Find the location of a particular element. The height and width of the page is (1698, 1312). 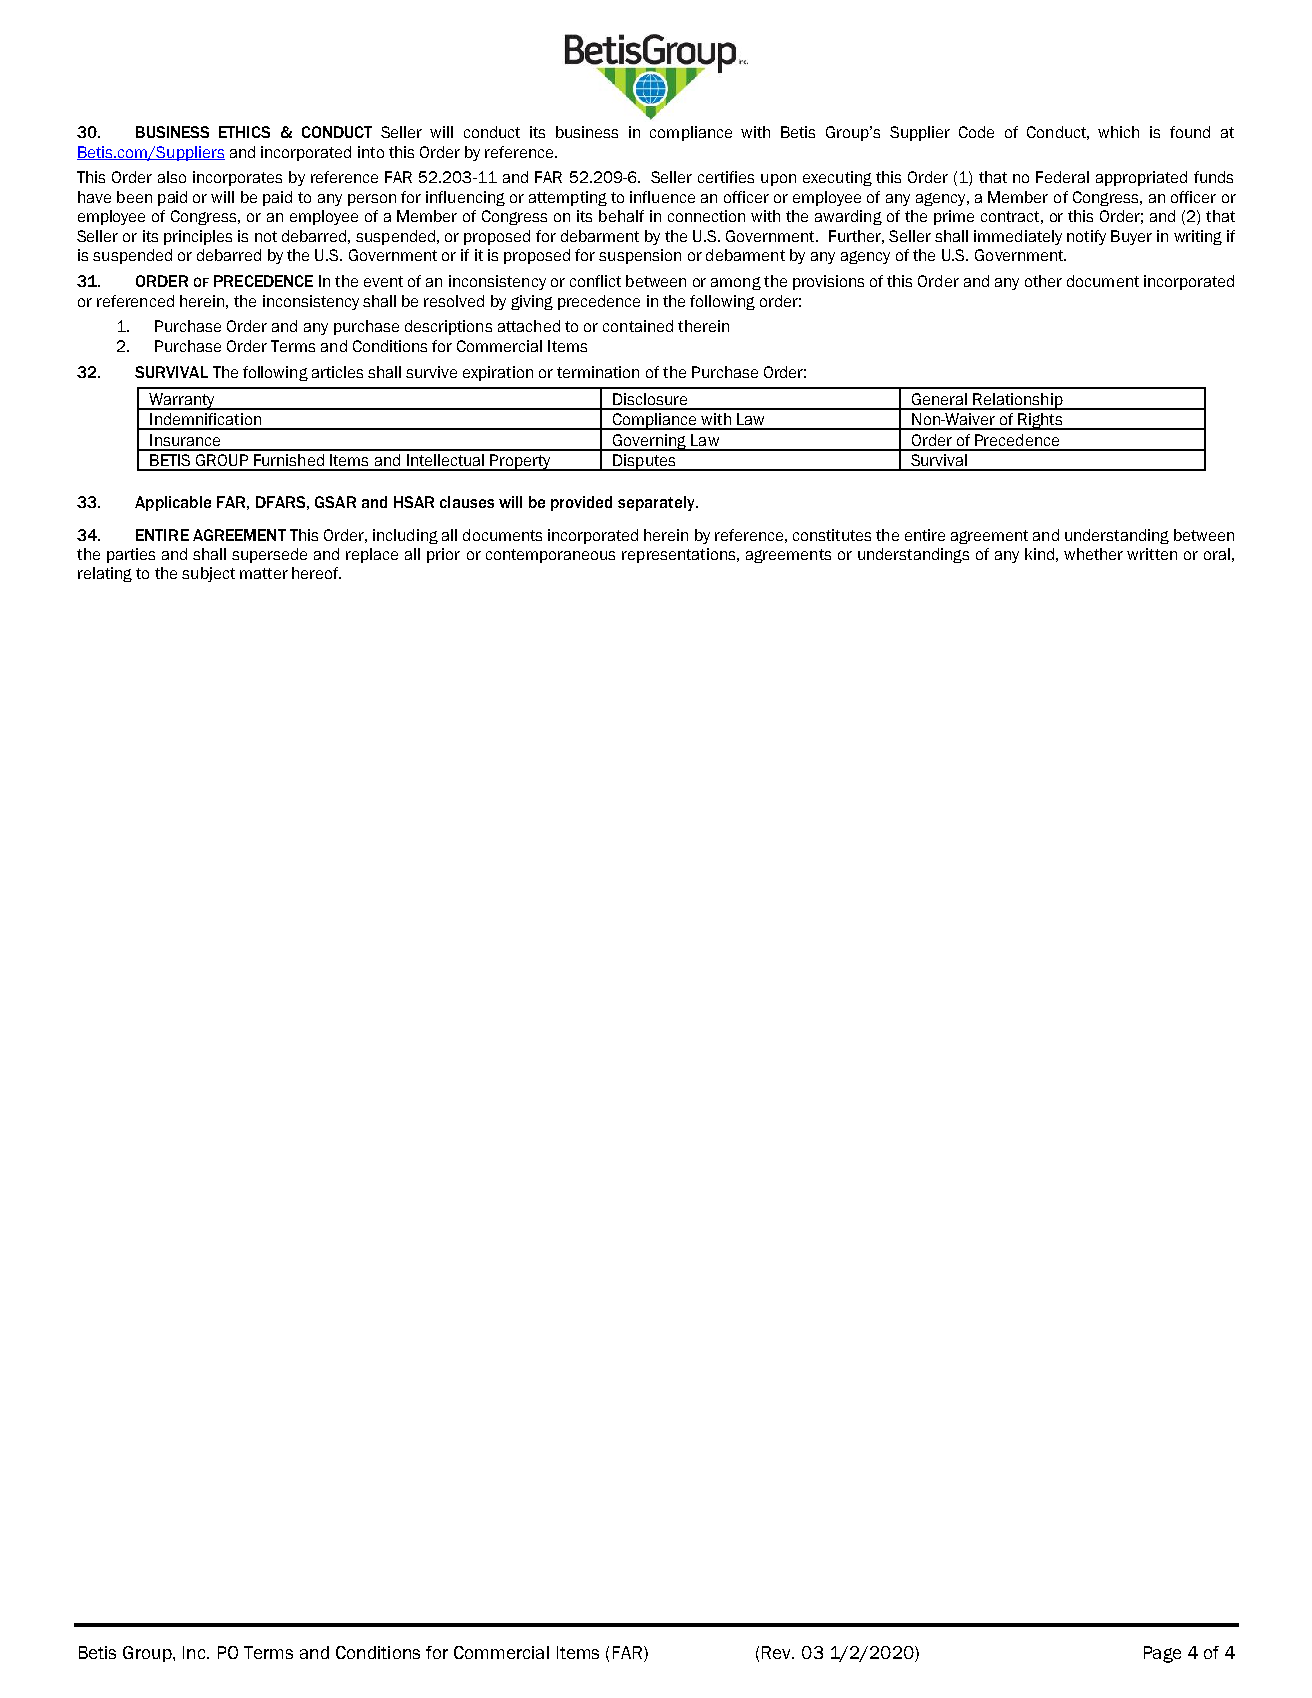

subject is located at coordinates (208, 574).
